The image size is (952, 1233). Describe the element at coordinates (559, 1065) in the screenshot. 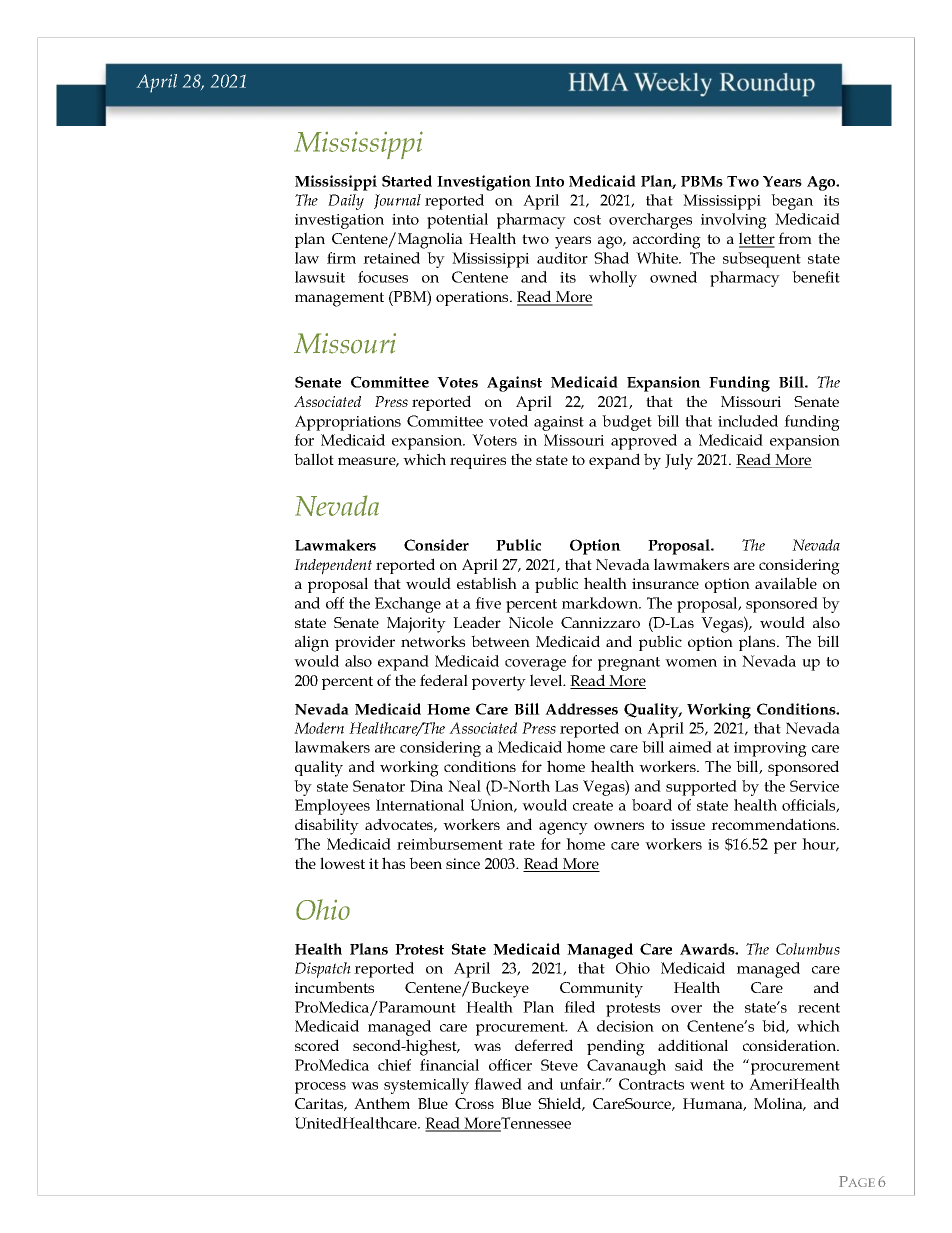

I see `Steve` at that location.
